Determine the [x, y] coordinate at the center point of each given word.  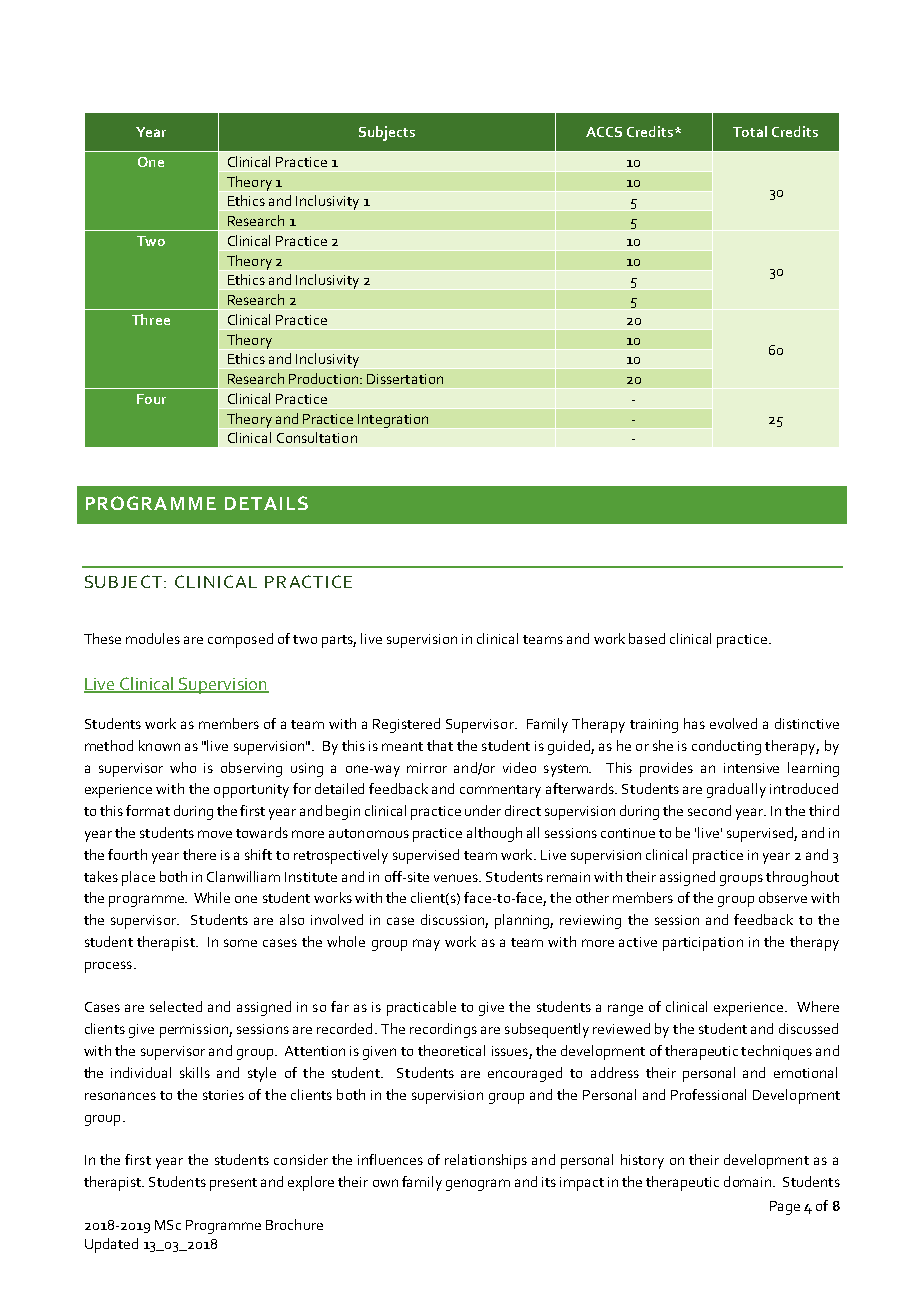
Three [151, 319]
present [233, 1184]
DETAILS [266, 503]
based [647, 638]
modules [153, 638]
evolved [733, 723]
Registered [406, 725]
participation [703, 944]
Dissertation [405, 379]
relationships [486, 1161]
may [426, 945]
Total [750, 131]
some [240, 943]
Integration [393, 421]
